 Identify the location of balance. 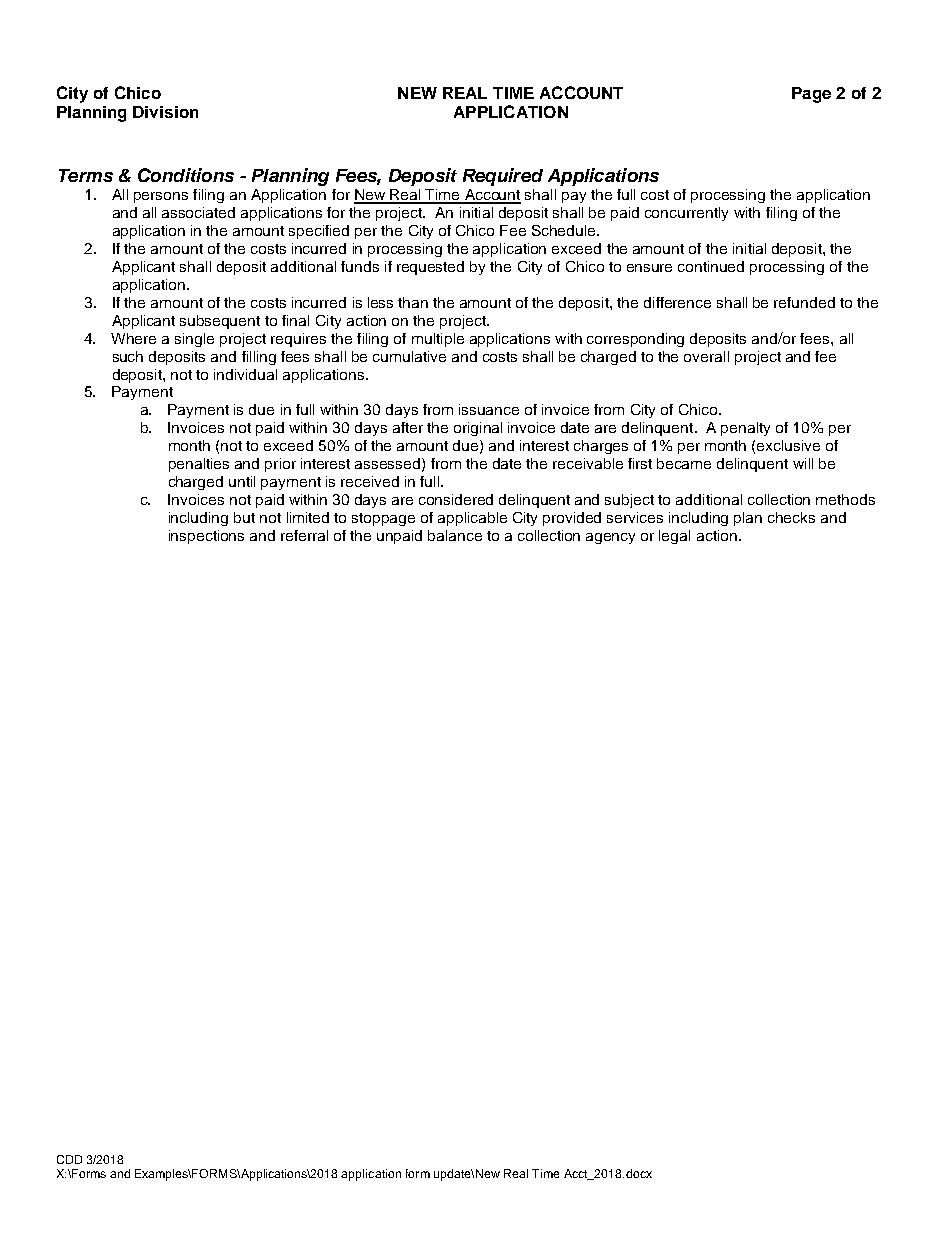
(455, 535).
